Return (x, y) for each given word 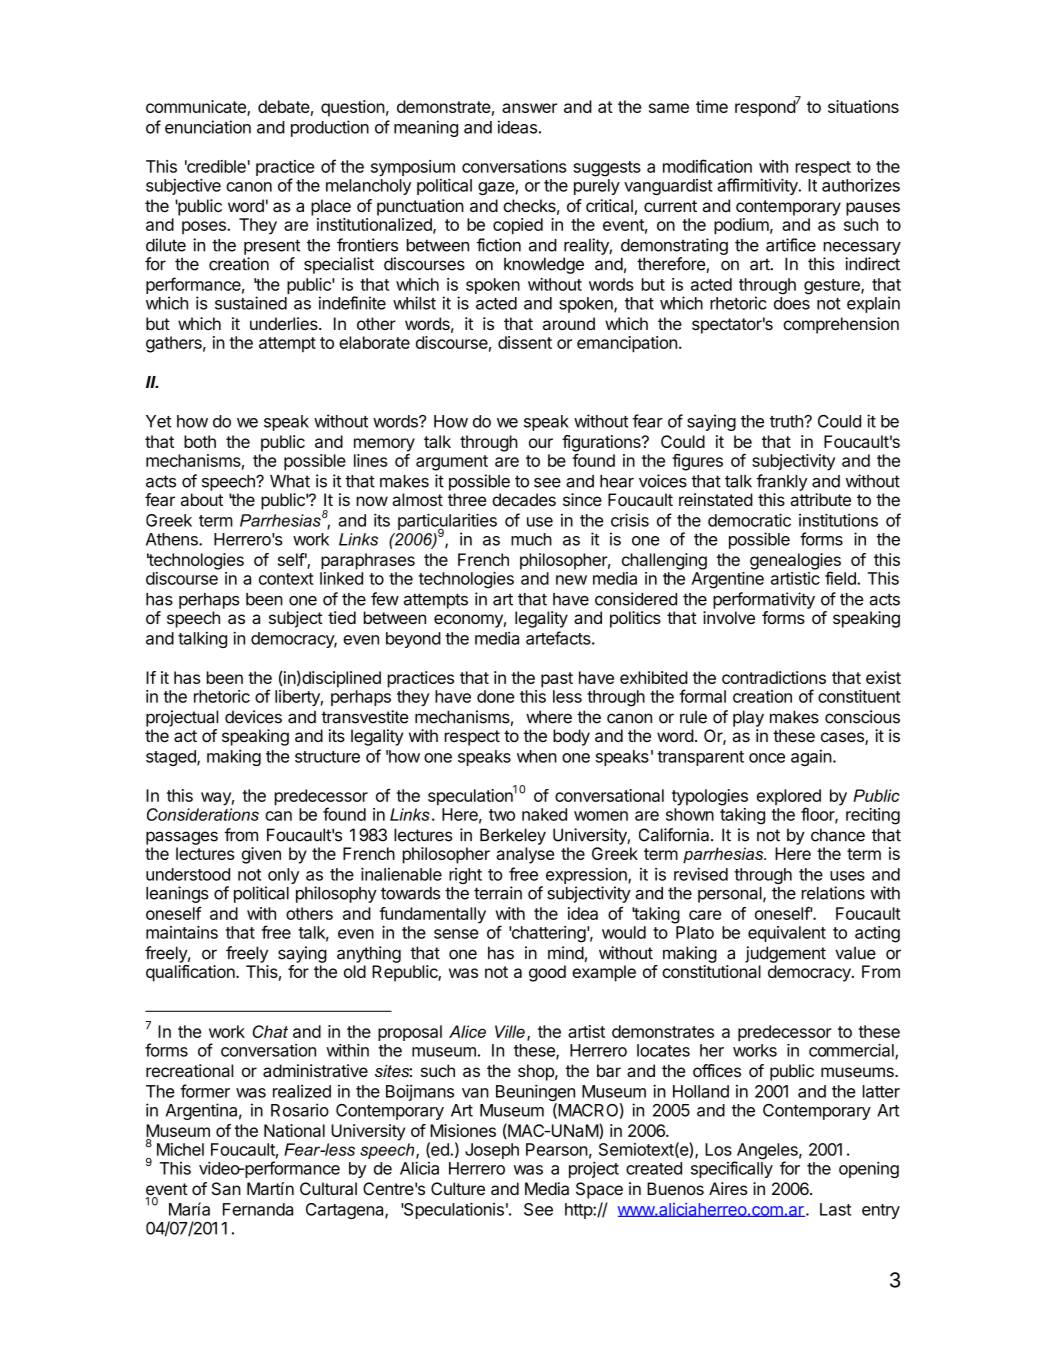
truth (787, 421)
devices (253, 717)
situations (863, 106)
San (226, 1189)
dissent (525, 342)
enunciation (208, 127)
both (200, 441)
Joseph (492, 1151)
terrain (498, 893)
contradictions (774, 677)
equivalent (787, 934)
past (557, 680)
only (282, 877)
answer (529, 108)
